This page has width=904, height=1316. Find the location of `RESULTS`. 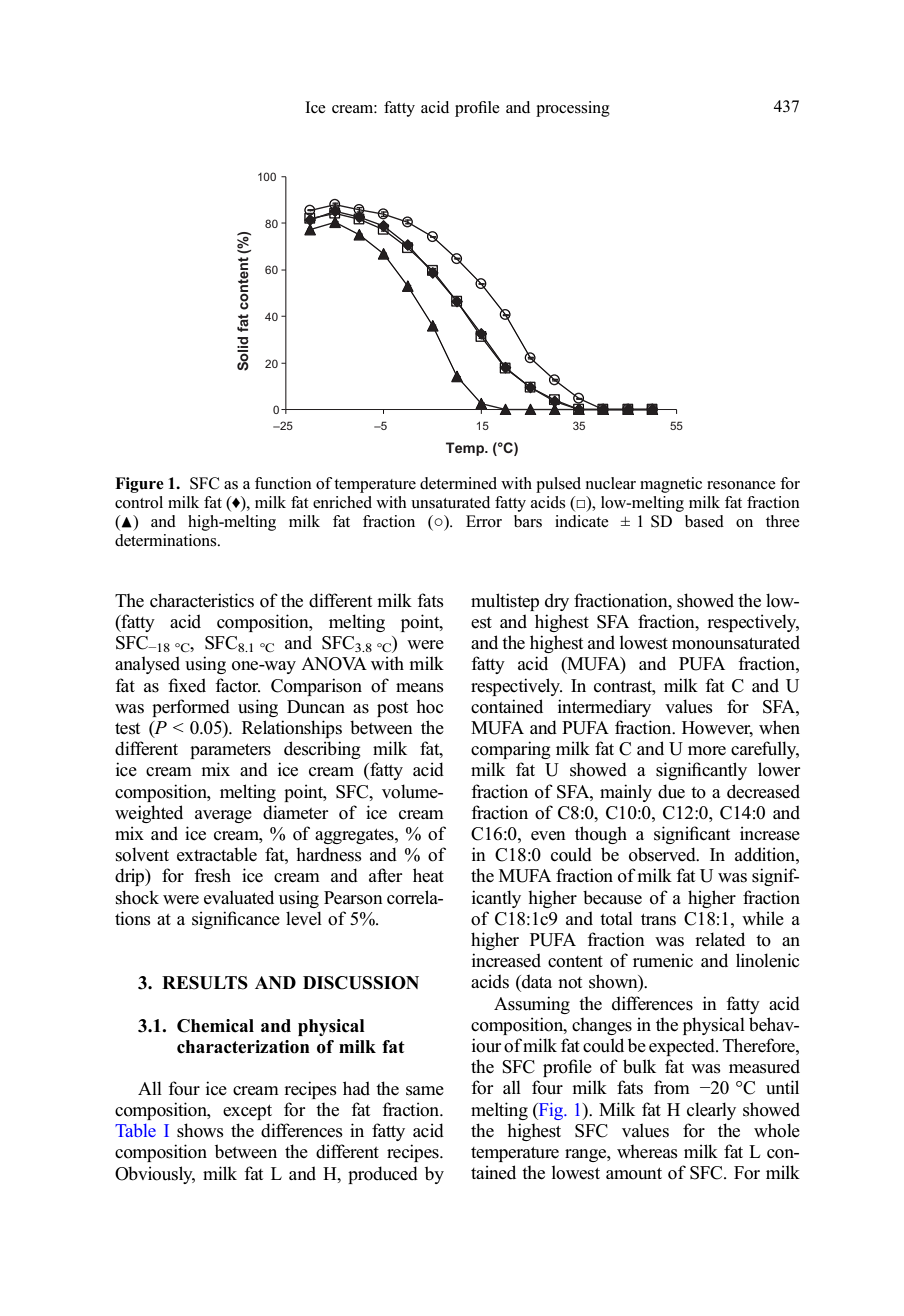

RESULTS is located at coordinates (205, 983).
